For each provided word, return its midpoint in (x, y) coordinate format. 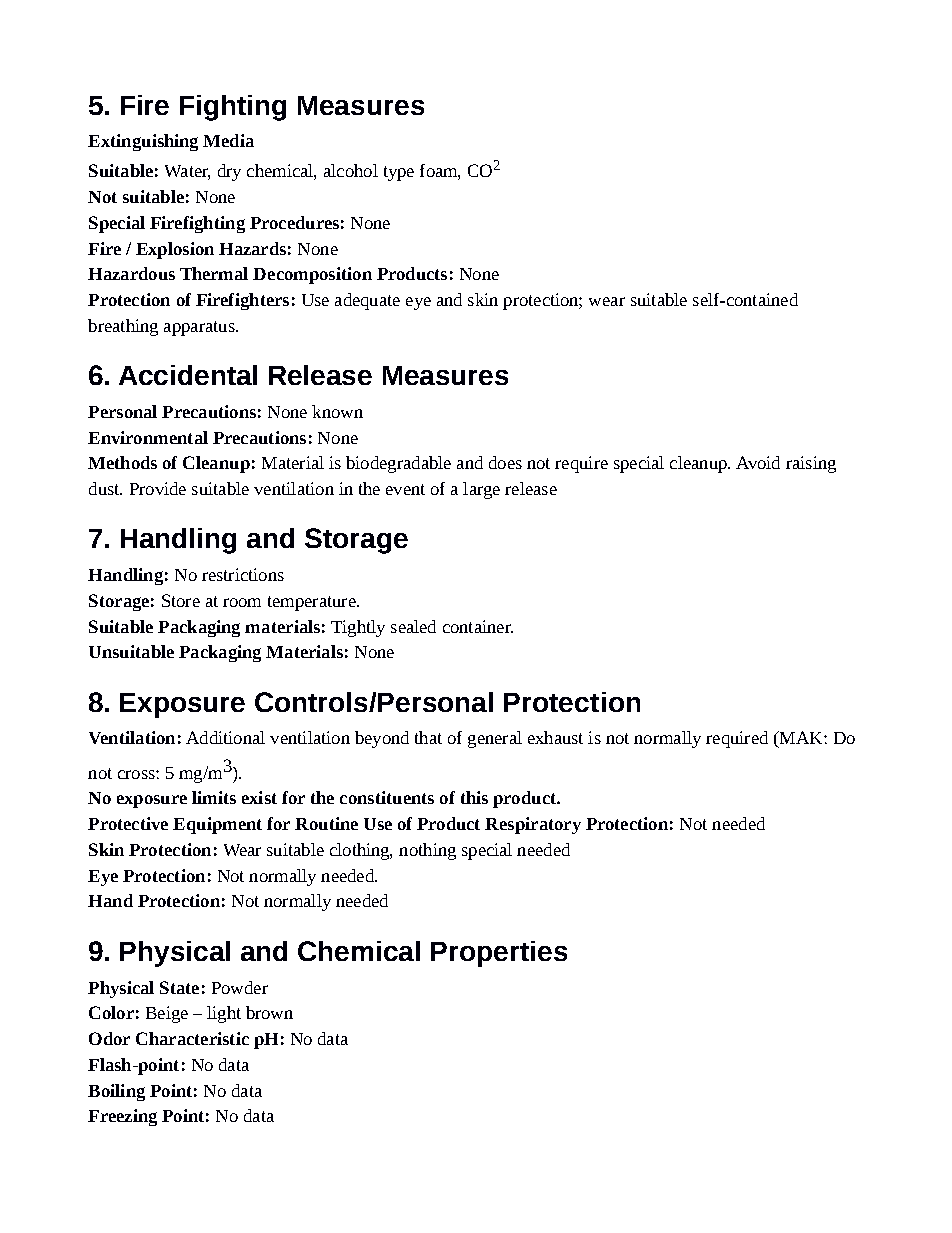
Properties (499, 954)
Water (187, 172)
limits (214, 797)
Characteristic (192, 1038)
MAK (801, 739)
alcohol (351, 170)
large (481, 490)
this (474, 797)
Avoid (758, 462)
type (399, 173)
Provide (158, 488)
